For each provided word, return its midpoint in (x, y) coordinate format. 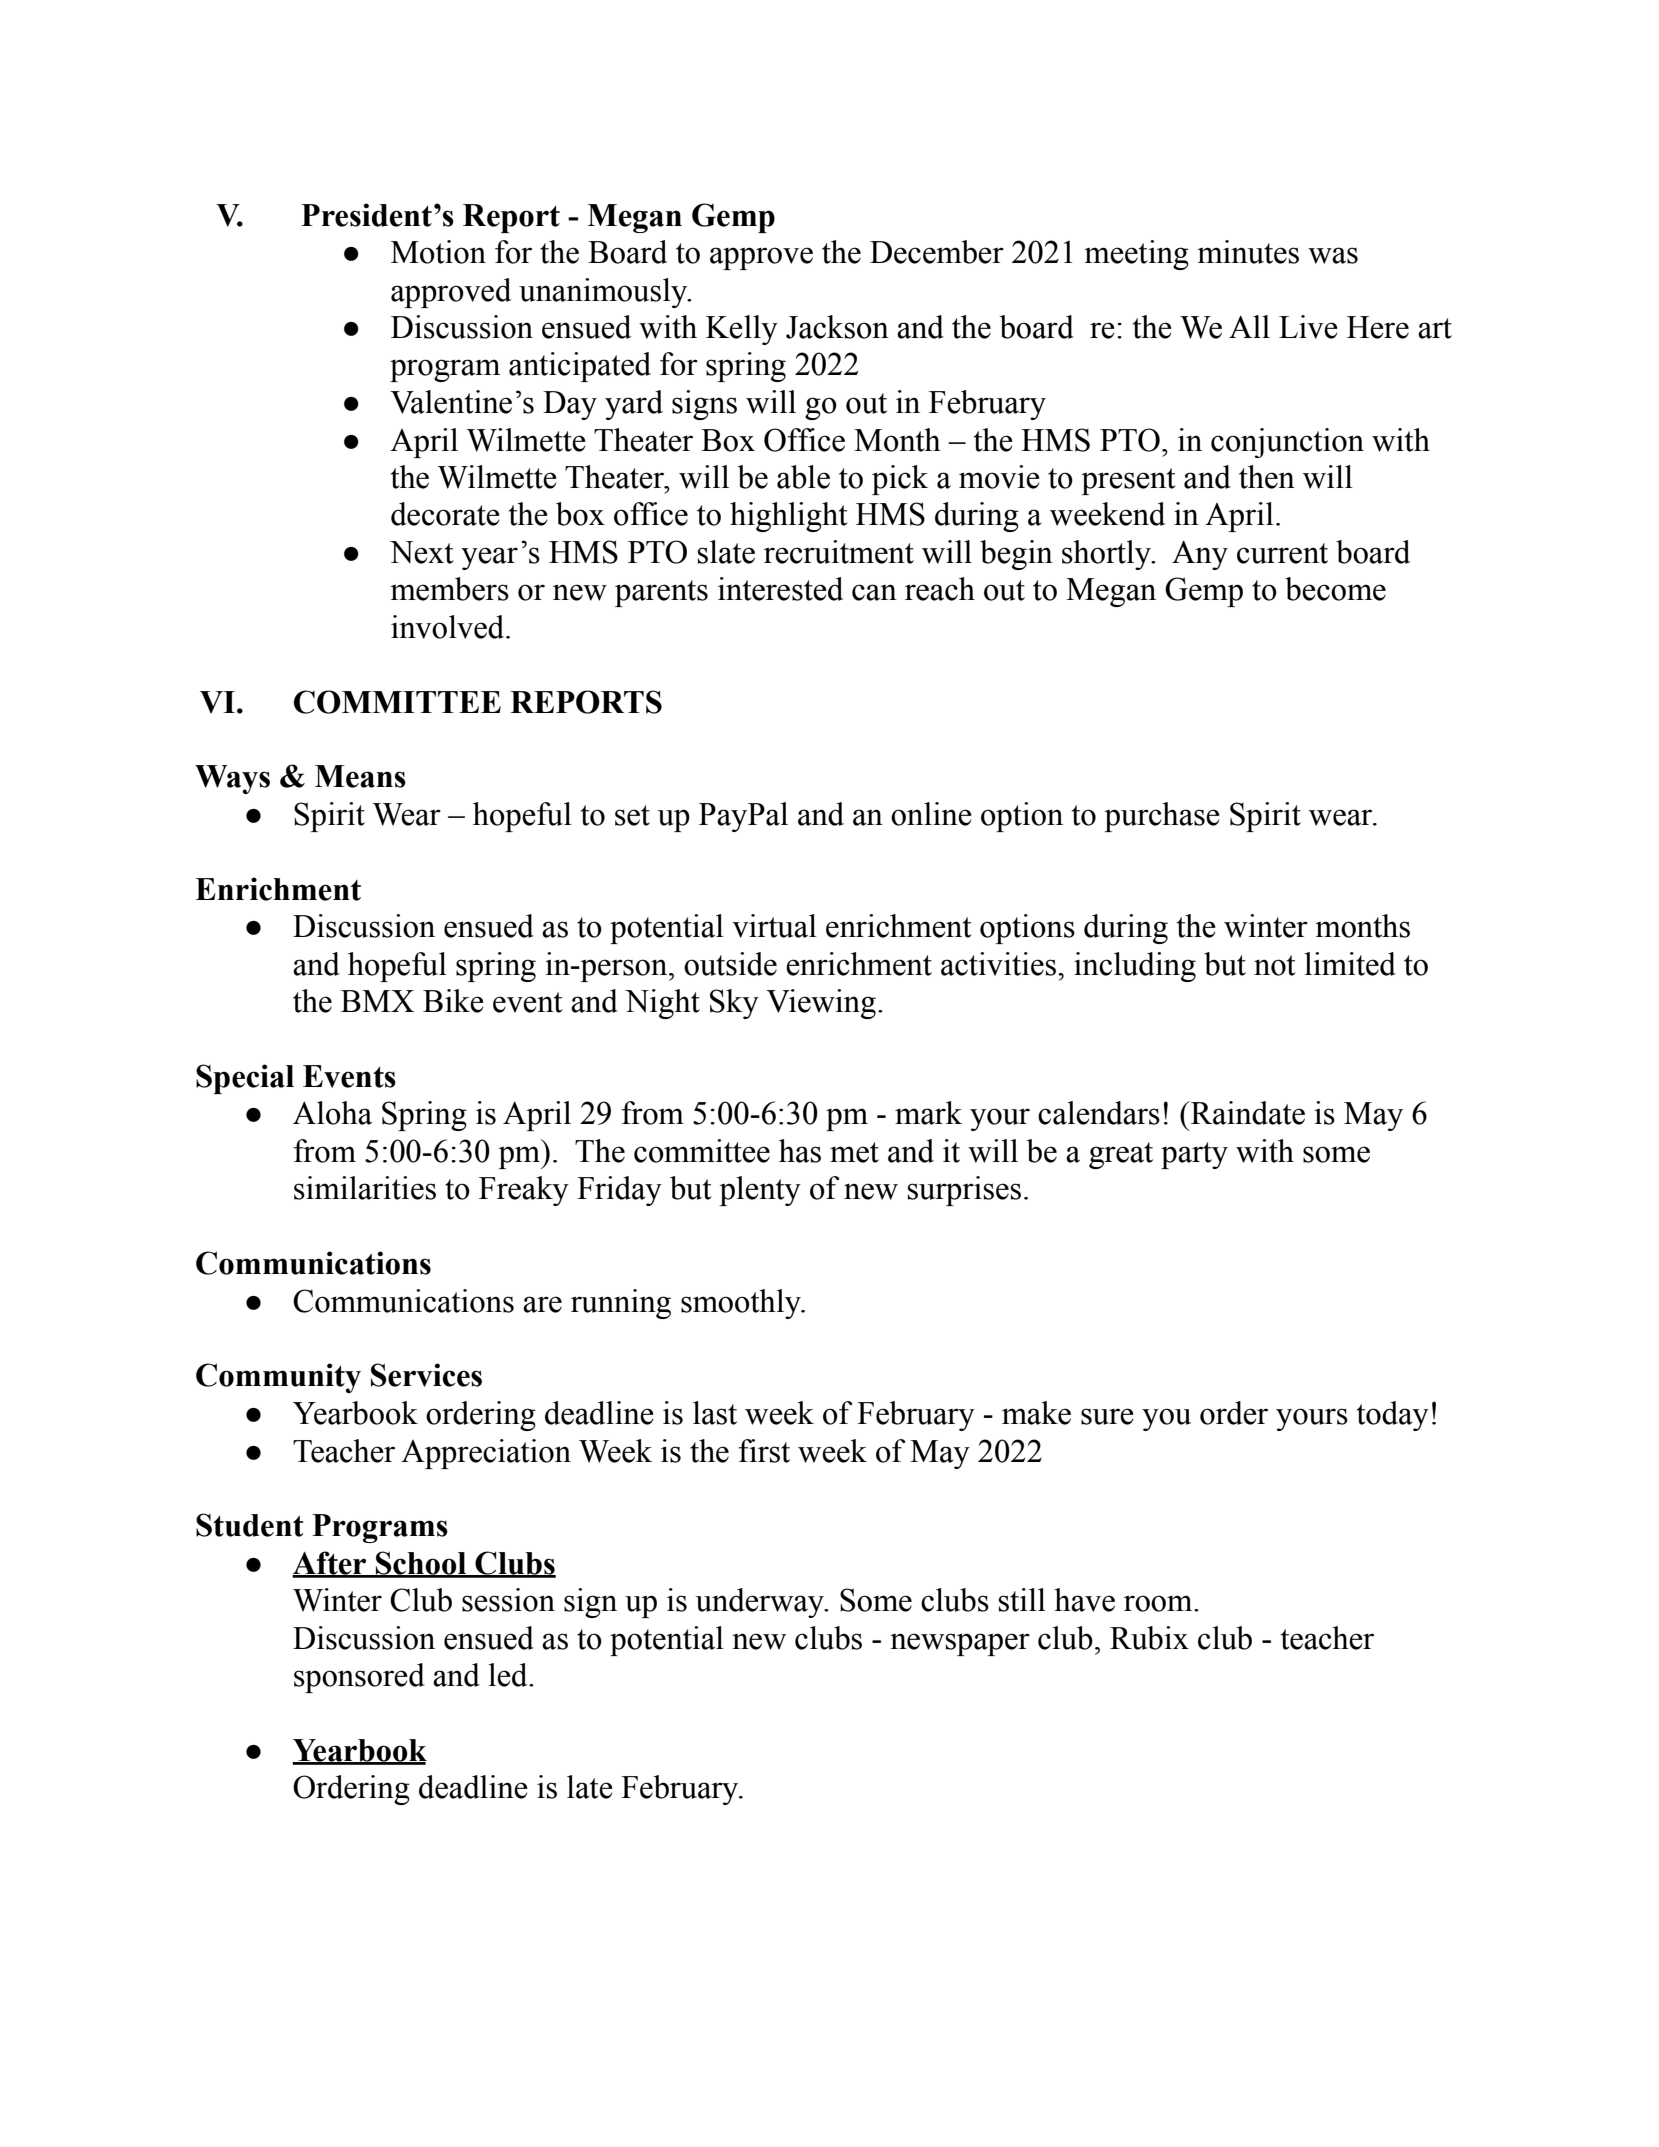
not (1275, 965)
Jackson (837, 327)
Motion (438, 252)
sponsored (359, 1678)
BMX (377, 1001)
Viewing (821, 1004)
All (1249, 326)
